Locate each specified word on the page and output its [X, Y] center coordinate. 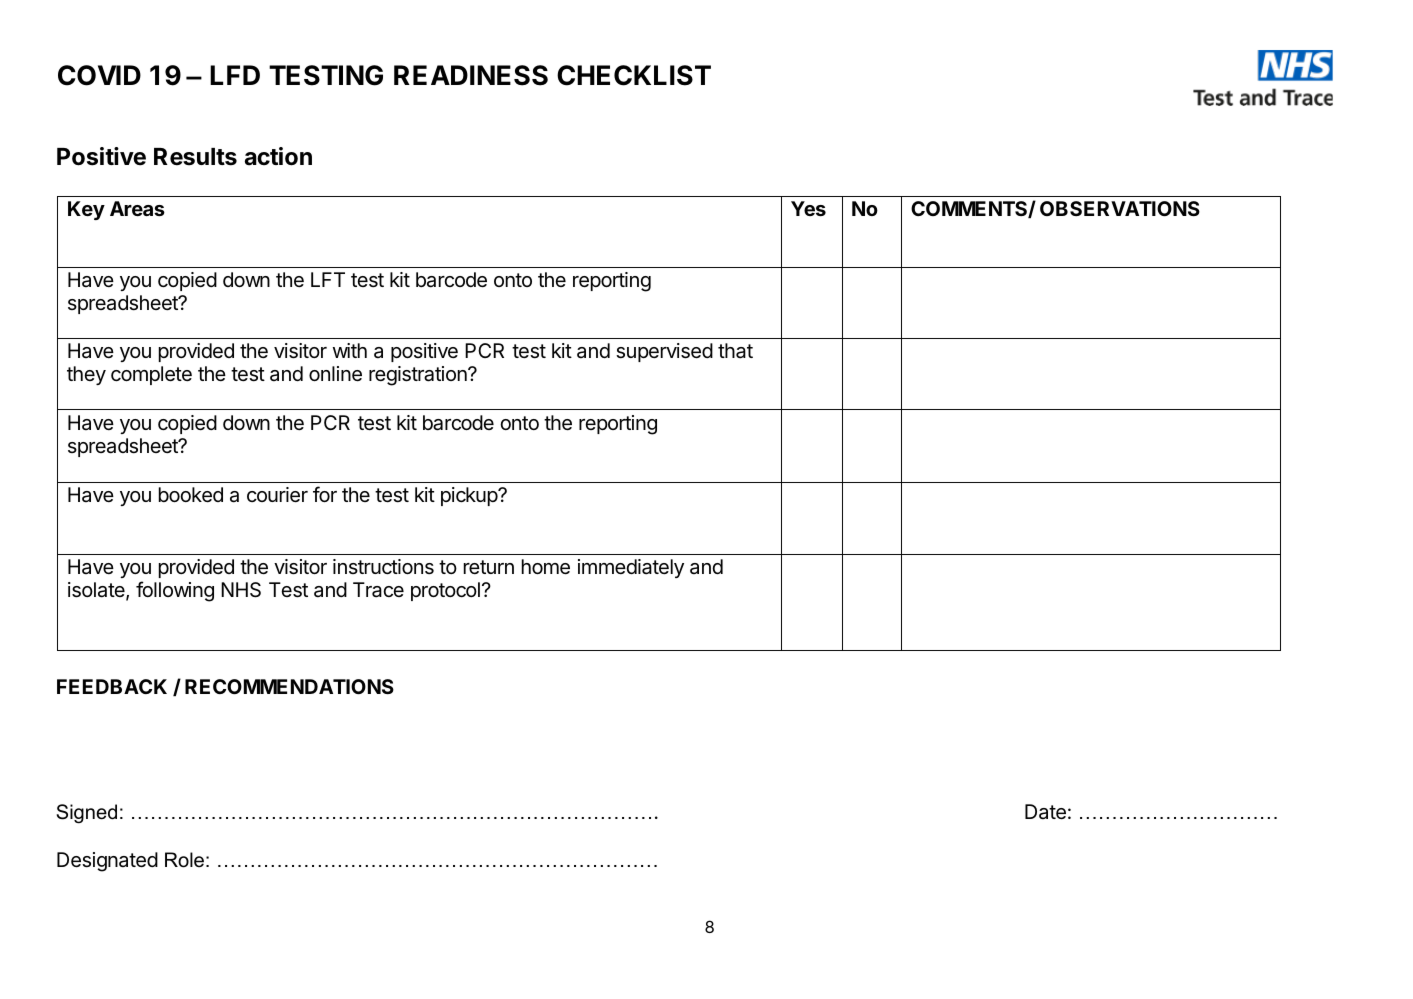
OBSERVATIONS [1120, 208]
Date [1045, 812]
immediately [631, 568]
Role [184, 860]
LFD [235, 75]
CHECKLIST [634, 75]
